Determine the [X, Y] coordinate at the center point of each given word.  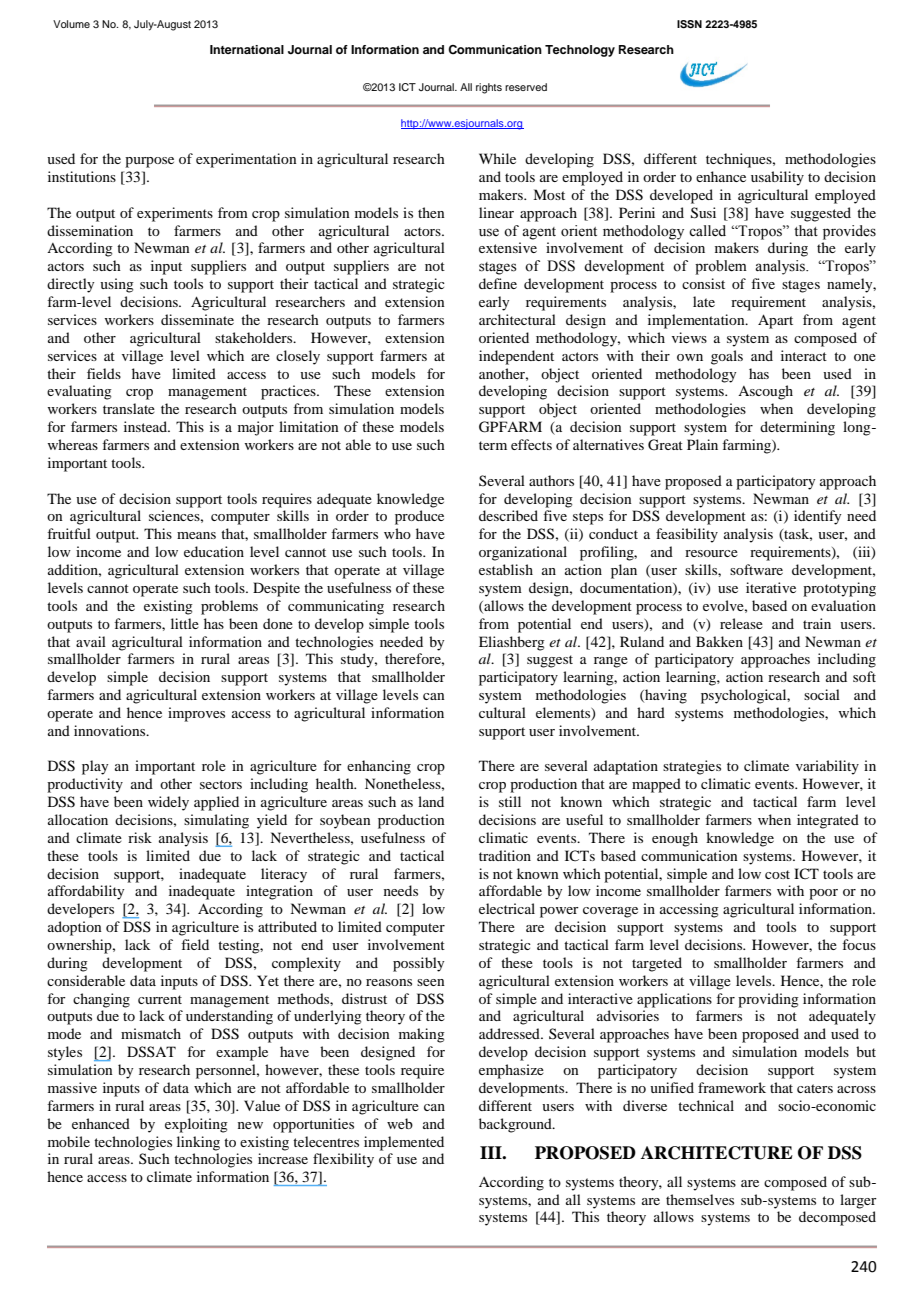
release [741, 623]
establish [506, 569]
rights [489, 88]
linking [198, 1143]
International [247, 49]
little [185, 623]
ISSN [689, 24]
